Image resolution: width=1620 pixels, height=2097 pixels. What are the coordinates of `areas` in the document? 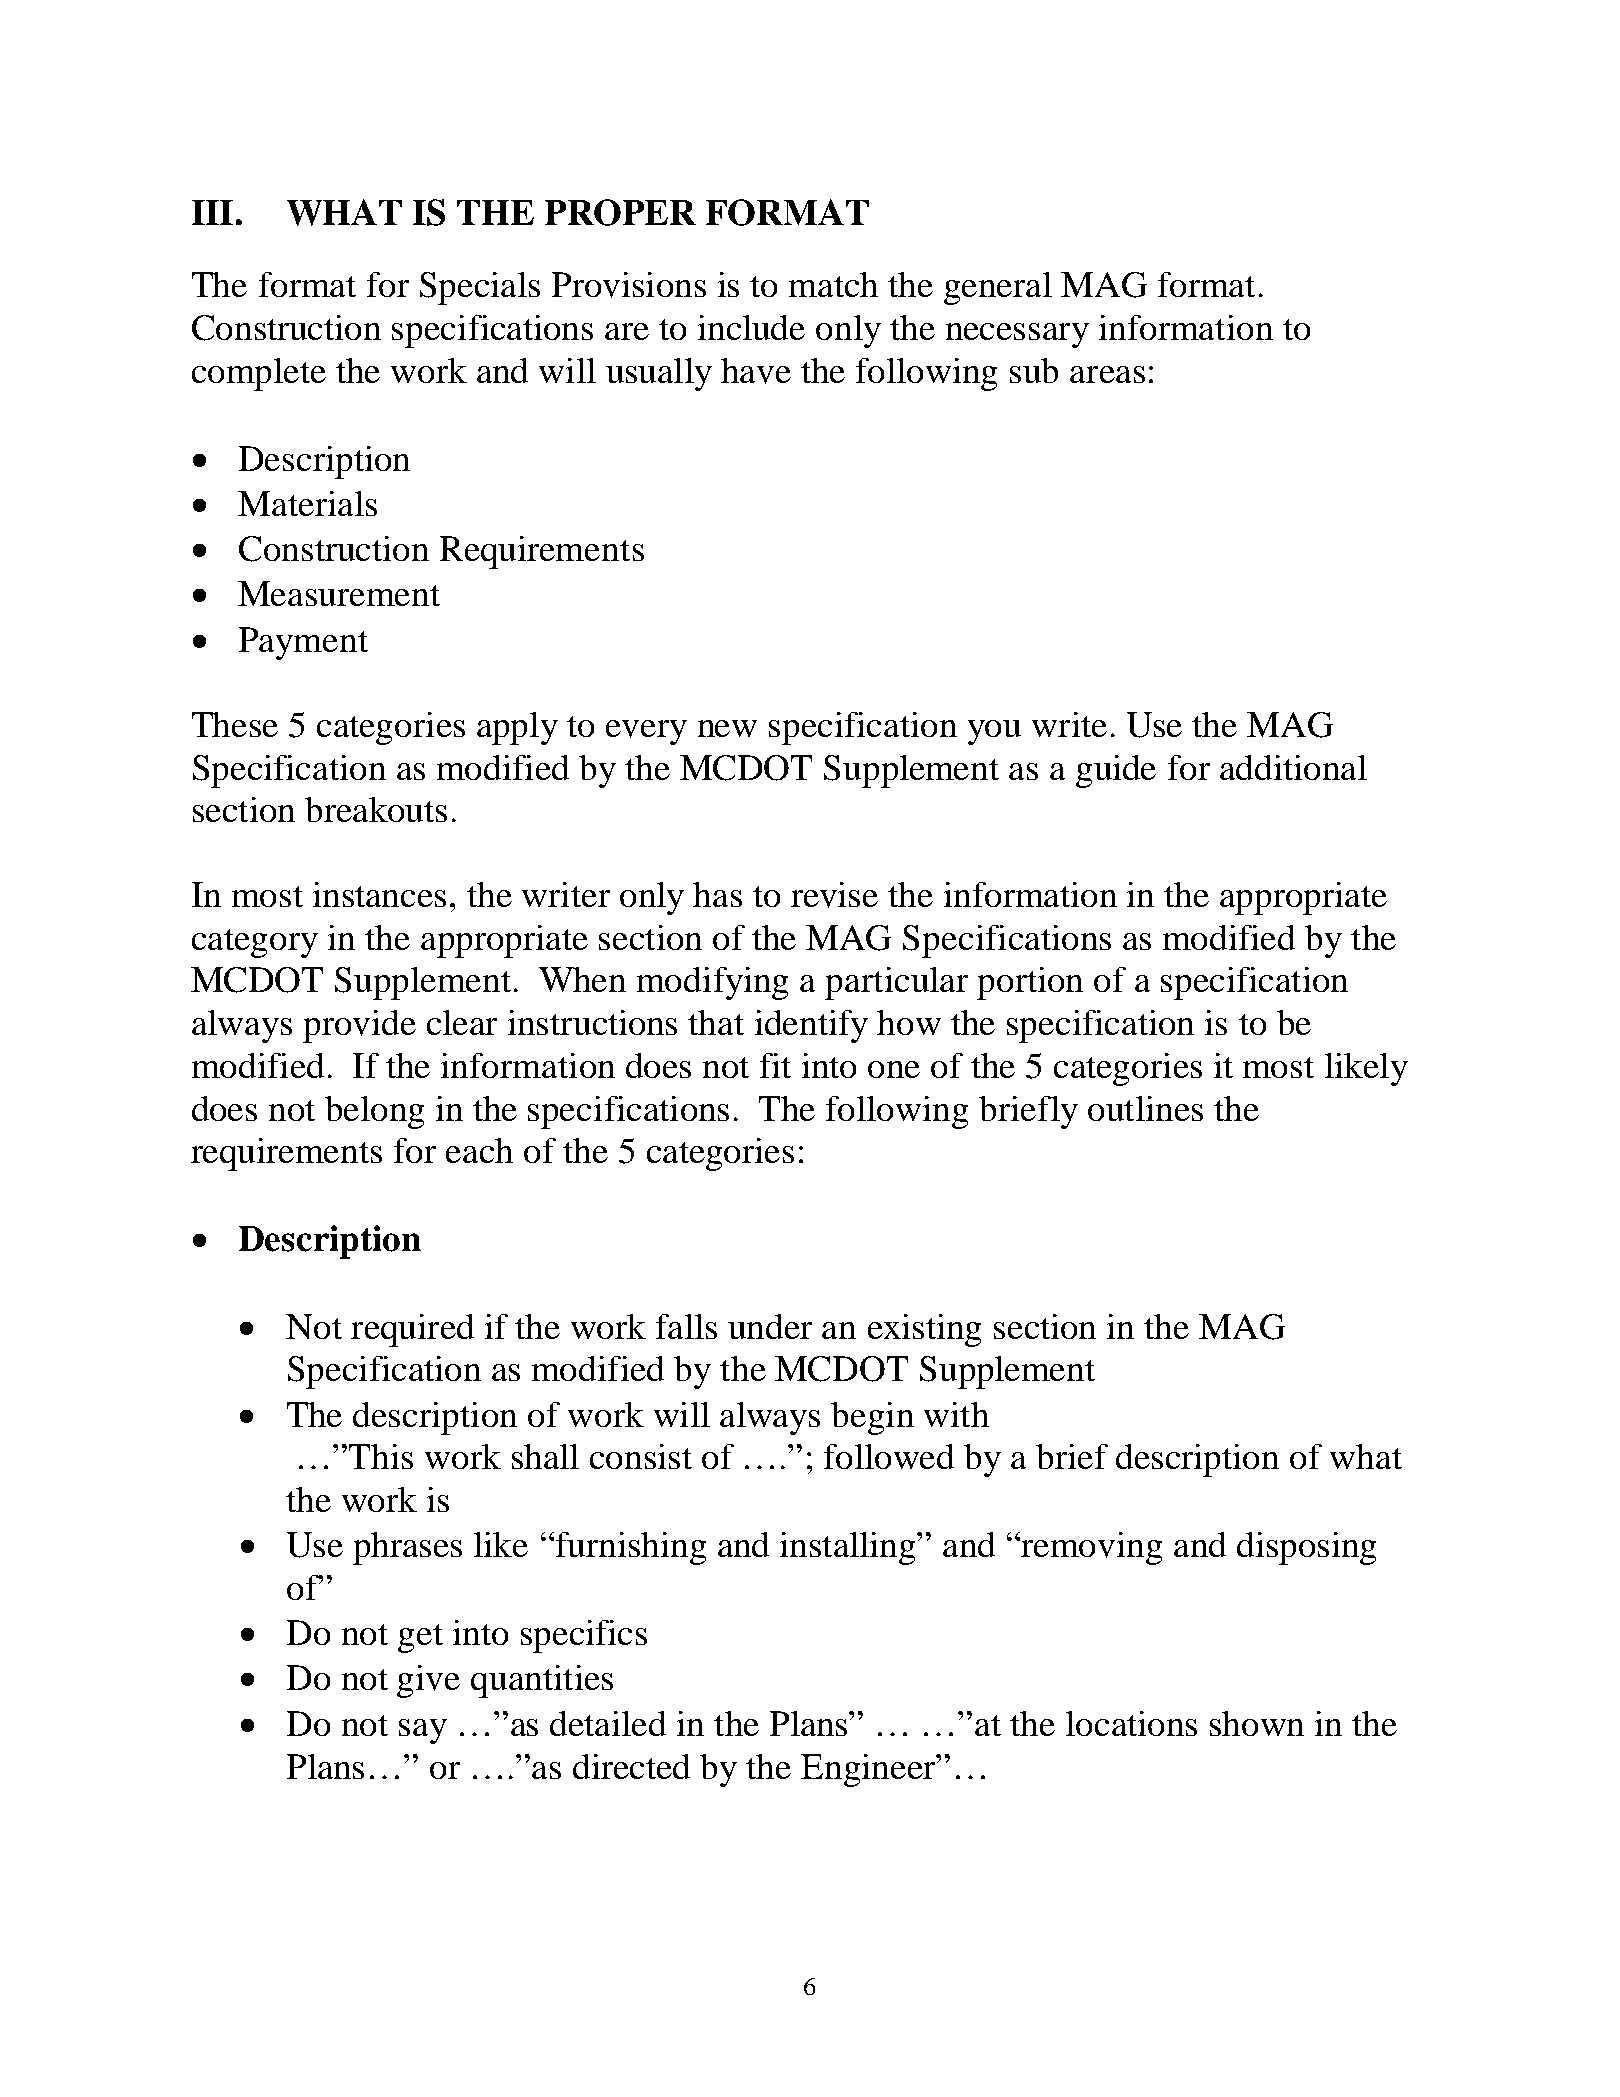 It's located at (1107, 374).
